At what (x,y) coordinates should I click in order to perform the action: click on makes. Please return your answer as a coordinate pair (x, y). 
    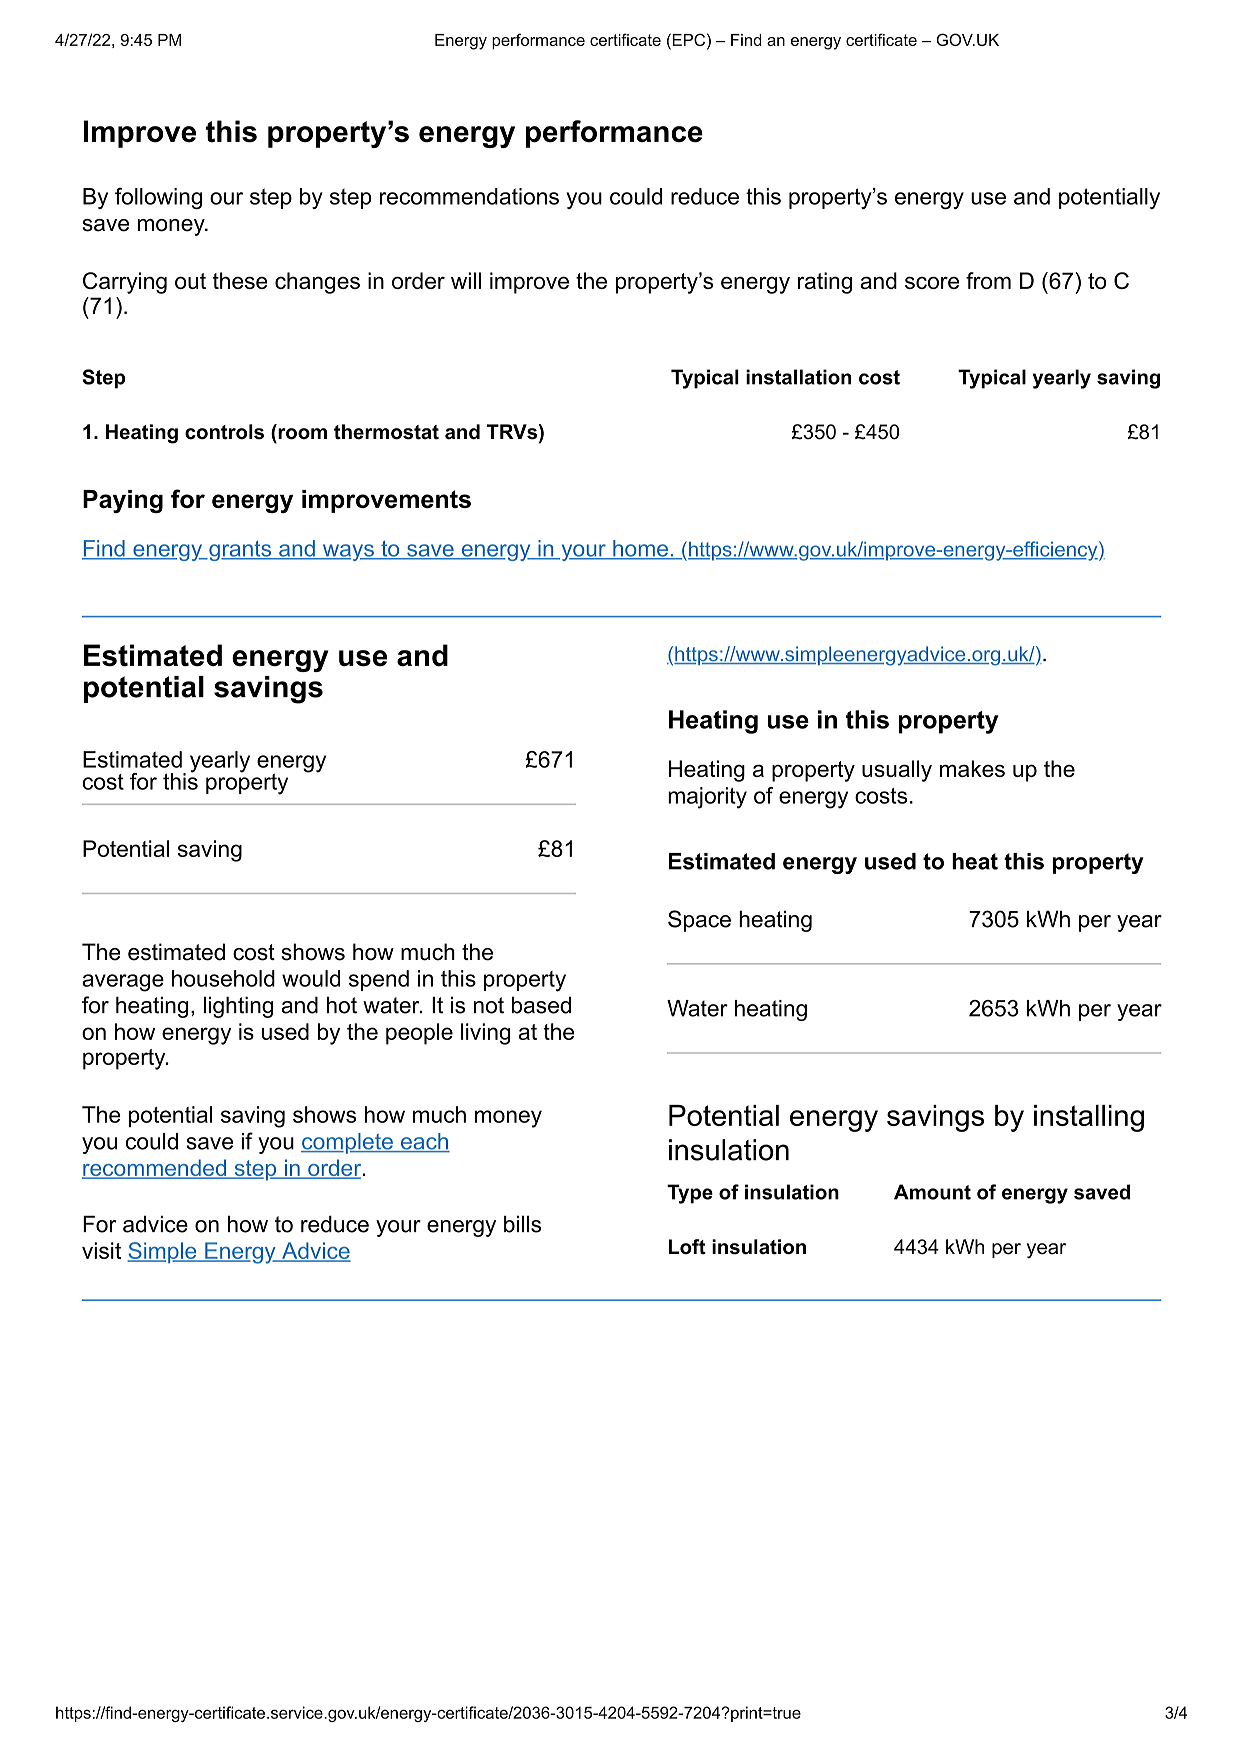
    Looking at the image, I should click on (972, 768).
